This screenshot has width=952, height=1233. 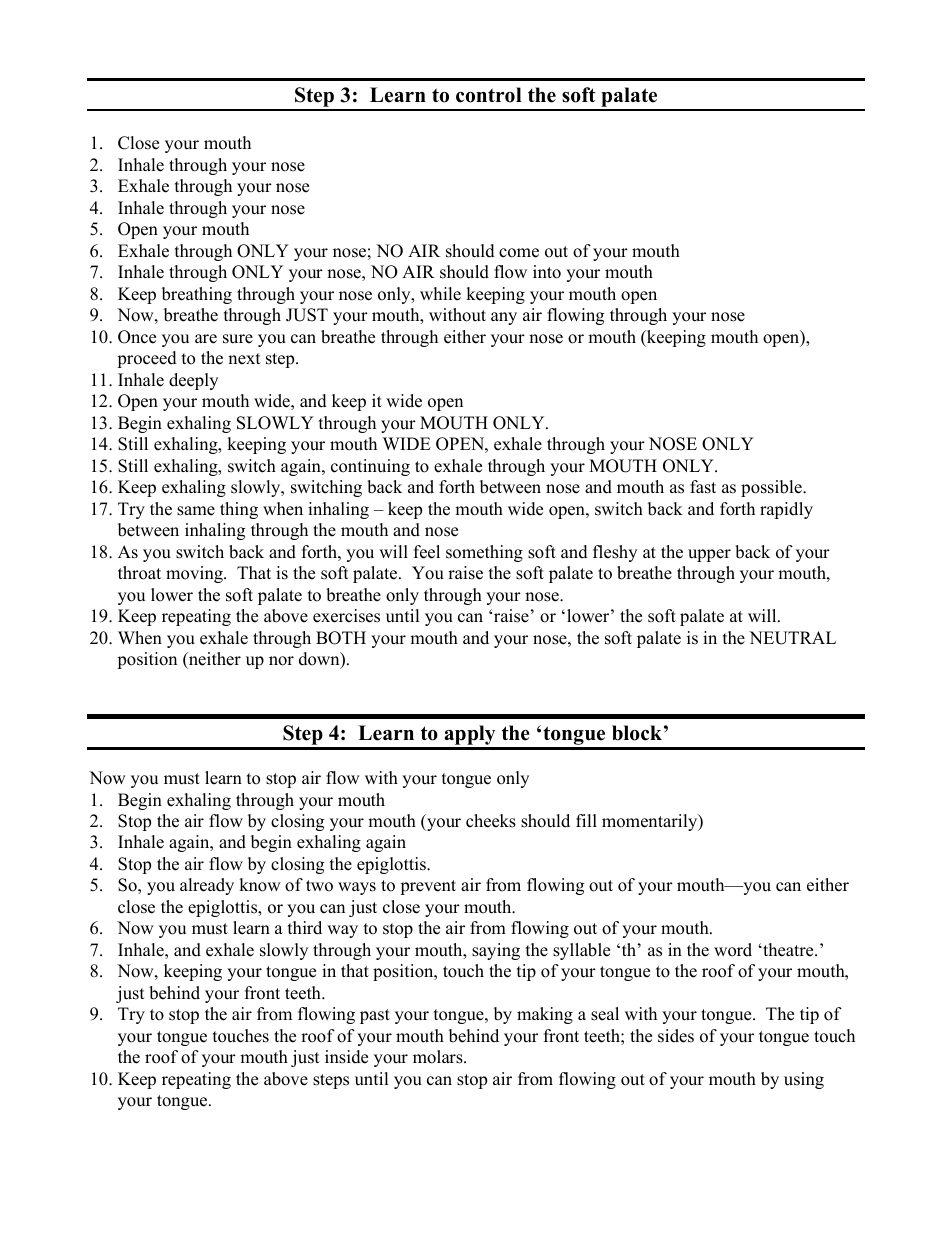 I want to click on upper, so click(x=709, y=555).
